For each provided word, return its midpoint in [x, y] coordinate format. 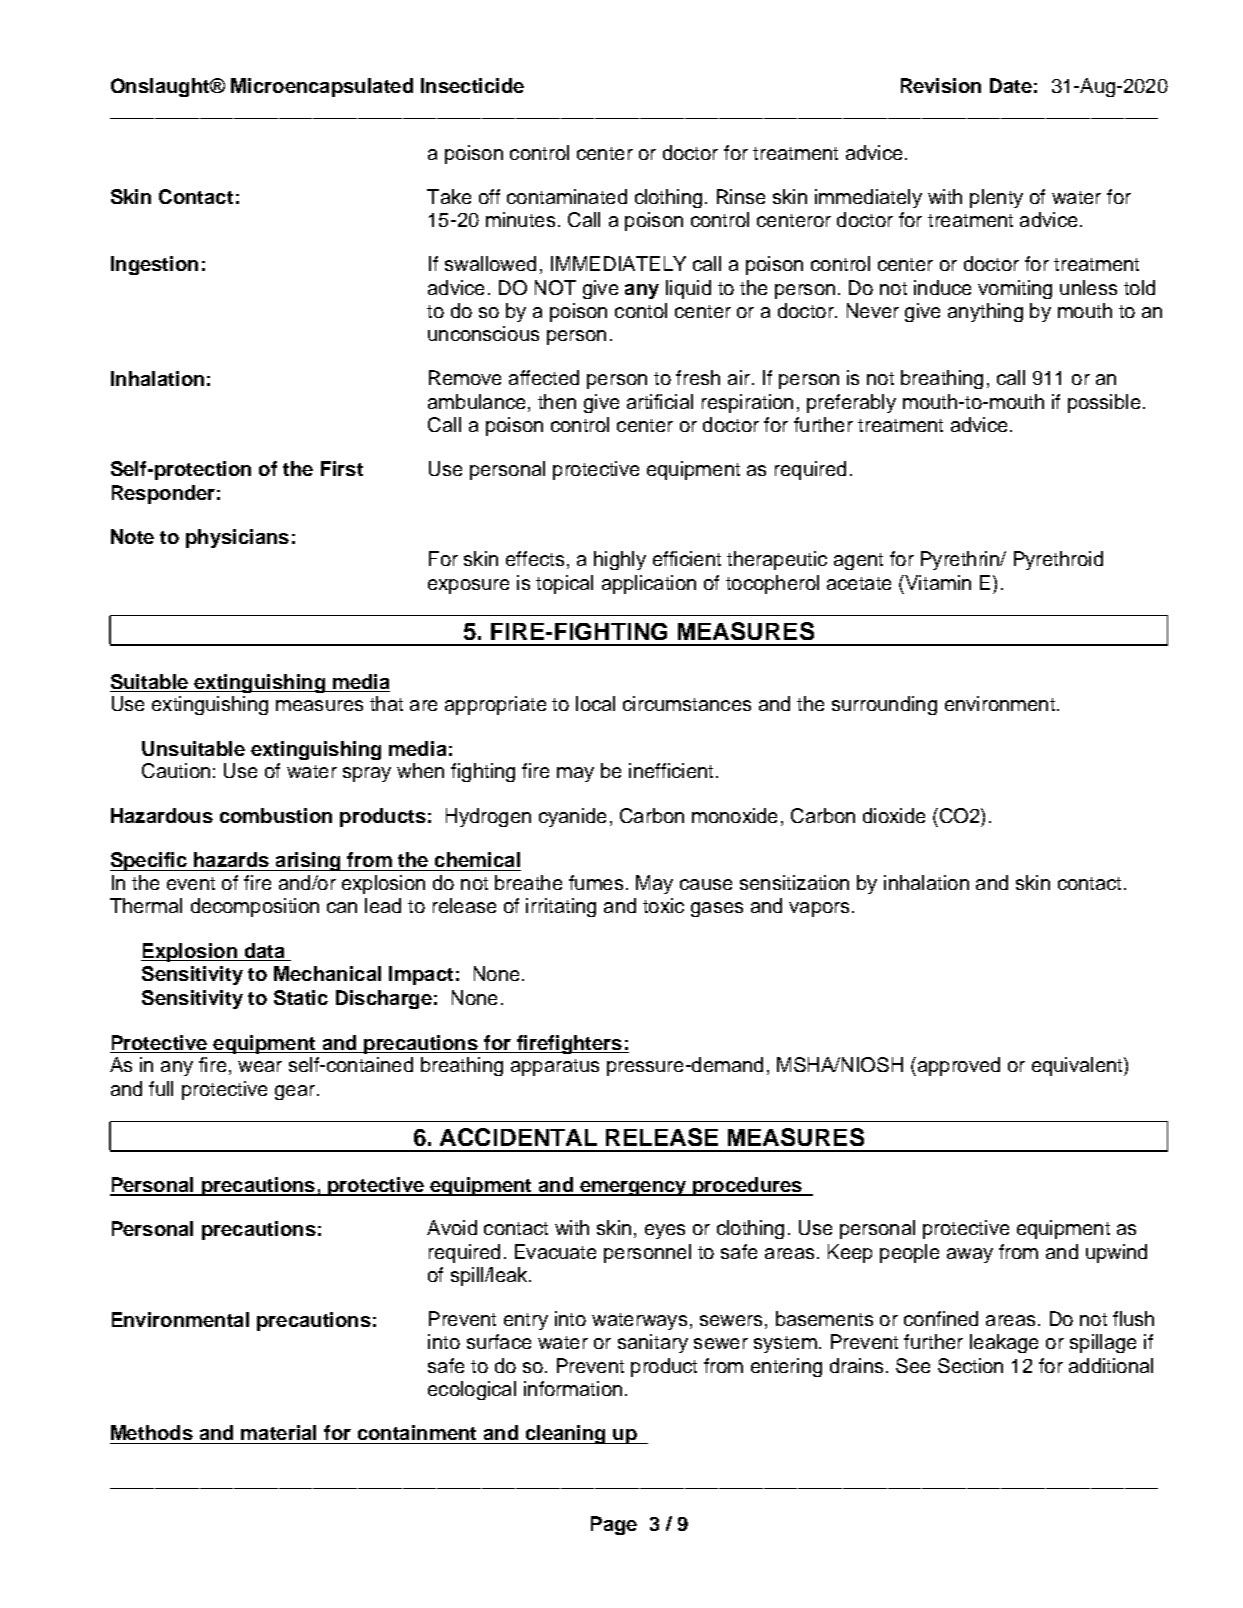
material [278, 1432]
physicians [237, 538]
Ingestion [154, 265]
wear [260, 1066]
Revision [941, 85]
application [649, 584]
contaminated [567, 196]
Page [614, 1525]
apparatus [555, 1067]
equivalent [1078, 1066]
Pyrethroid [1058, 560]
